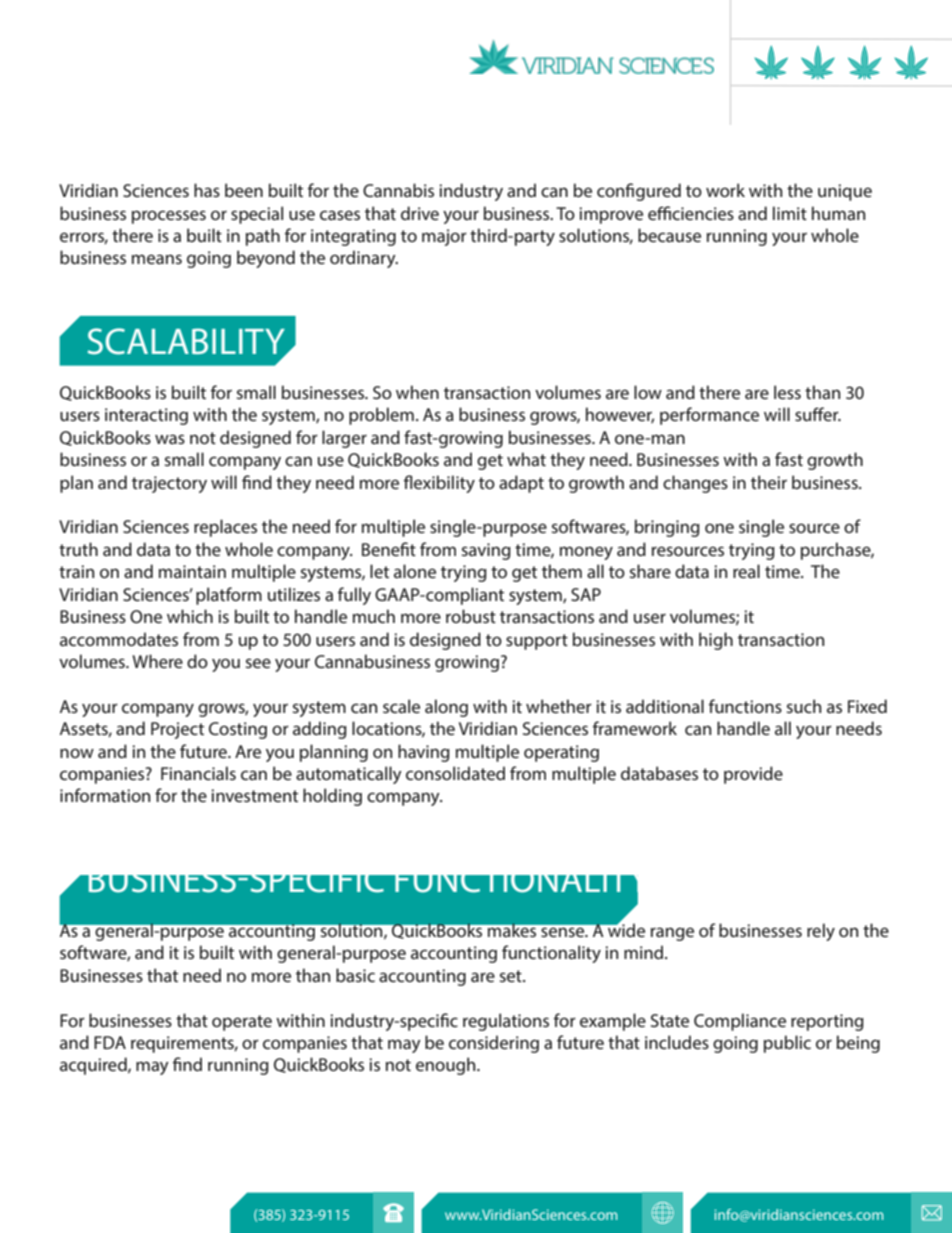  Describe the element at coordinates (169, 217) in the screenshot. I see `processes` at that location.
